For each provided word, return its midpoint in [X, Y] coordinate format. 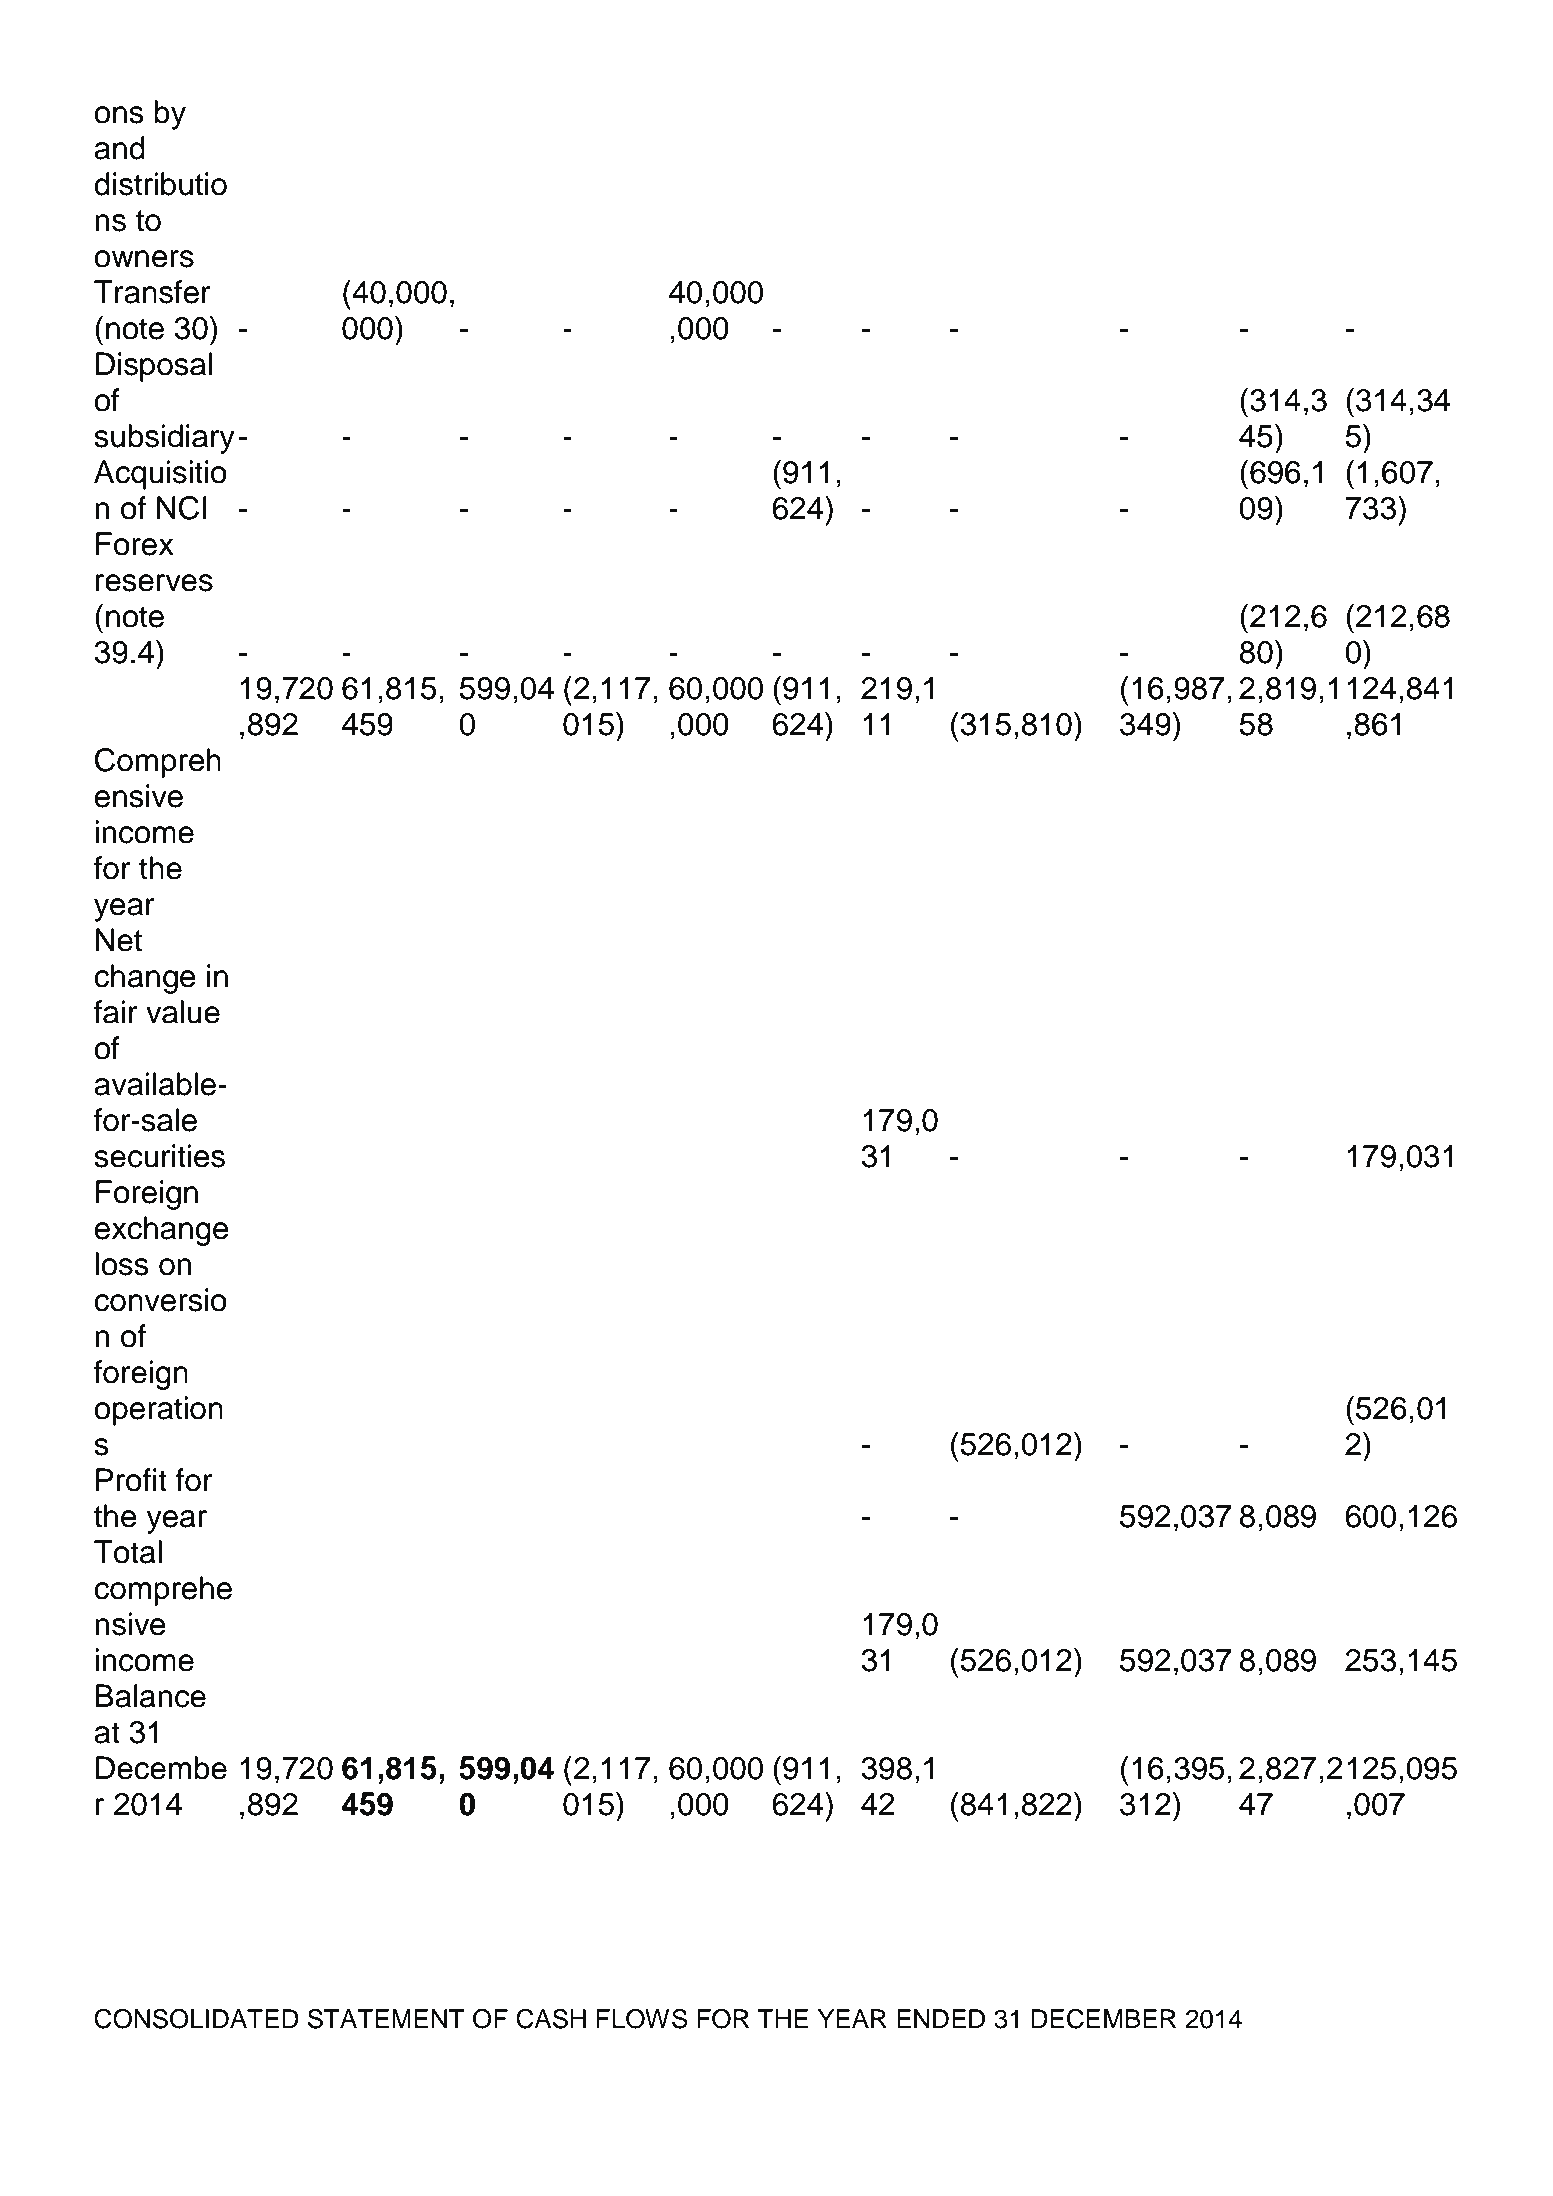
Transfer [152, 292]
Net [119, 940]
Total [128, 1552]
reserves [154, 583]
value [183, 1012]
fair [116, 1012]
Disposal [154, 367]
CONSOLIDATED [196, 2019]
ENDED [941, 2018]
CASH [551, 2019]
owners [144, 259]
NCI [182, 508]
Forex [135, 544]
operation [158, 1411]
